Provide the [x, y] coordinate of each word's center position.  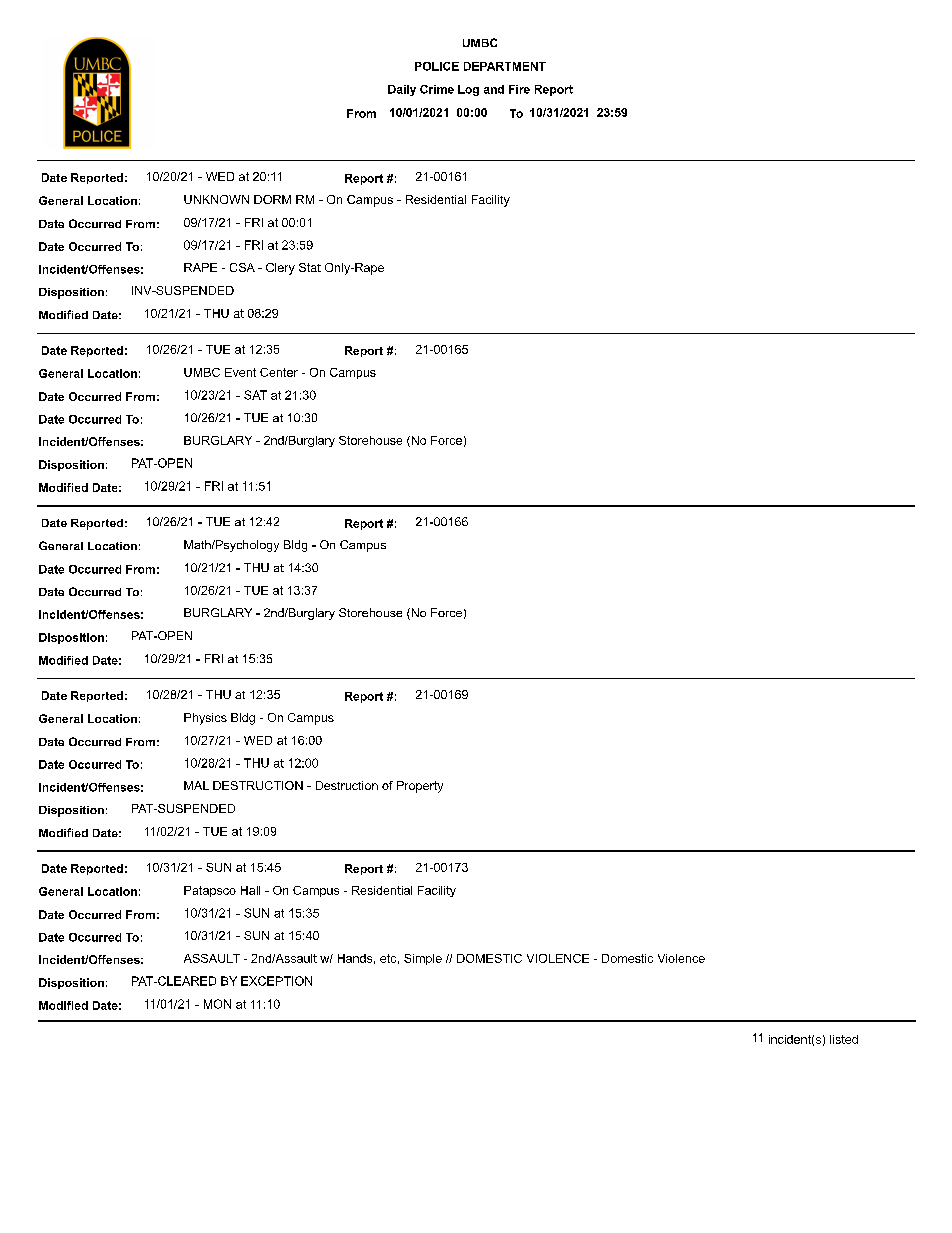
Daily [402, 90]
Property [420, 787]
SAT [255, 395]
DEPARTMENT [505, 66]
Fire [519, 89]
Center [279, 372]
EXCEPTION [276, 981]
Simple [423, 959]
